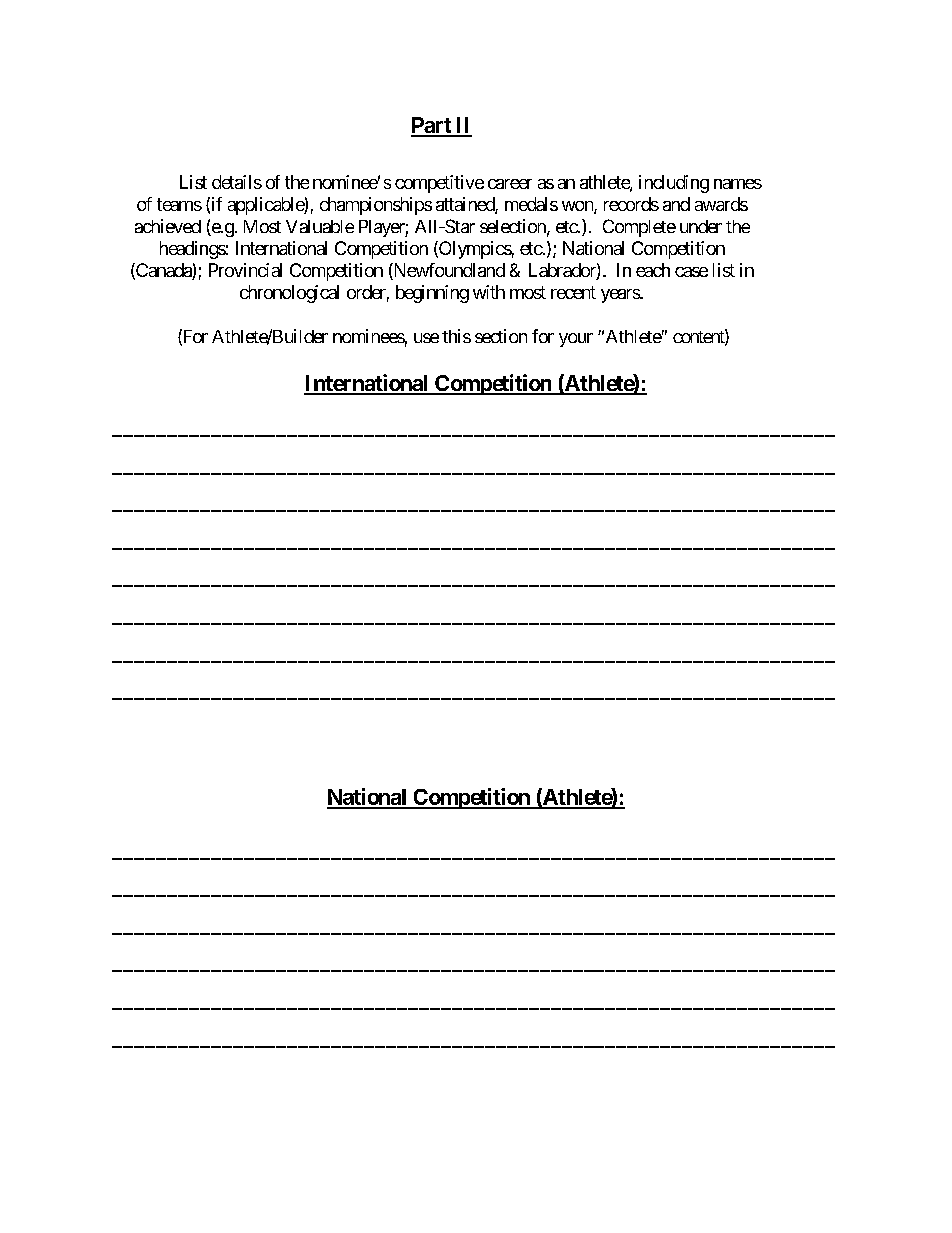 Image resolution: width=952 pixels, height=1233 pixels. I want to click on including, so click(674, 184).
